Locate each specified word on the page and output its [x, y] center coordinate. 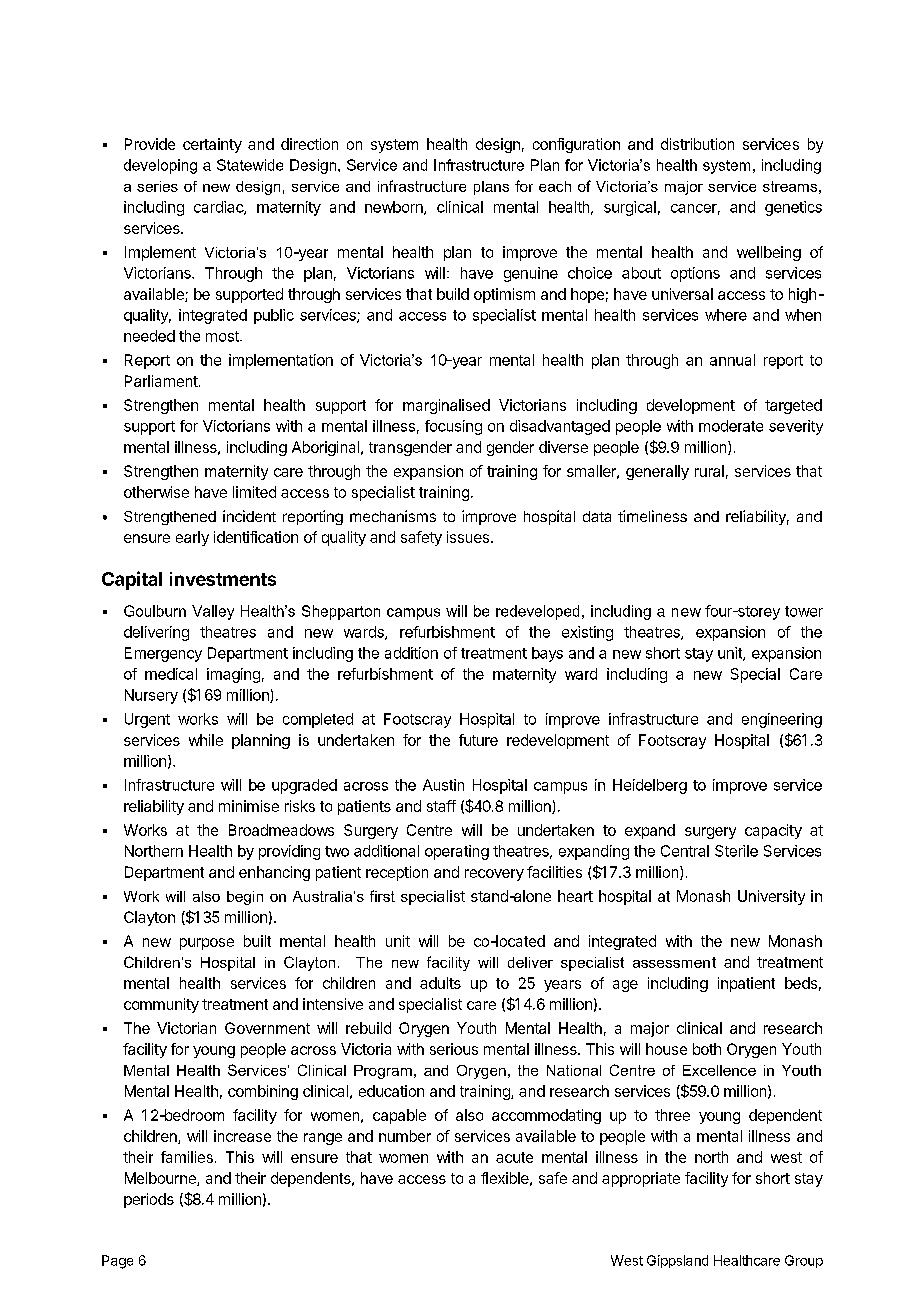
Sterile [736, 851]
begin [245, 898]
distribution [697, 144]
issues [468, 537]
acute [514, 1157]
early [192, 538]
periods [149, 1200]
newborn [395, 208]
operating [457, 852]
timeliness [652, 516]
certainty [212, 145]
